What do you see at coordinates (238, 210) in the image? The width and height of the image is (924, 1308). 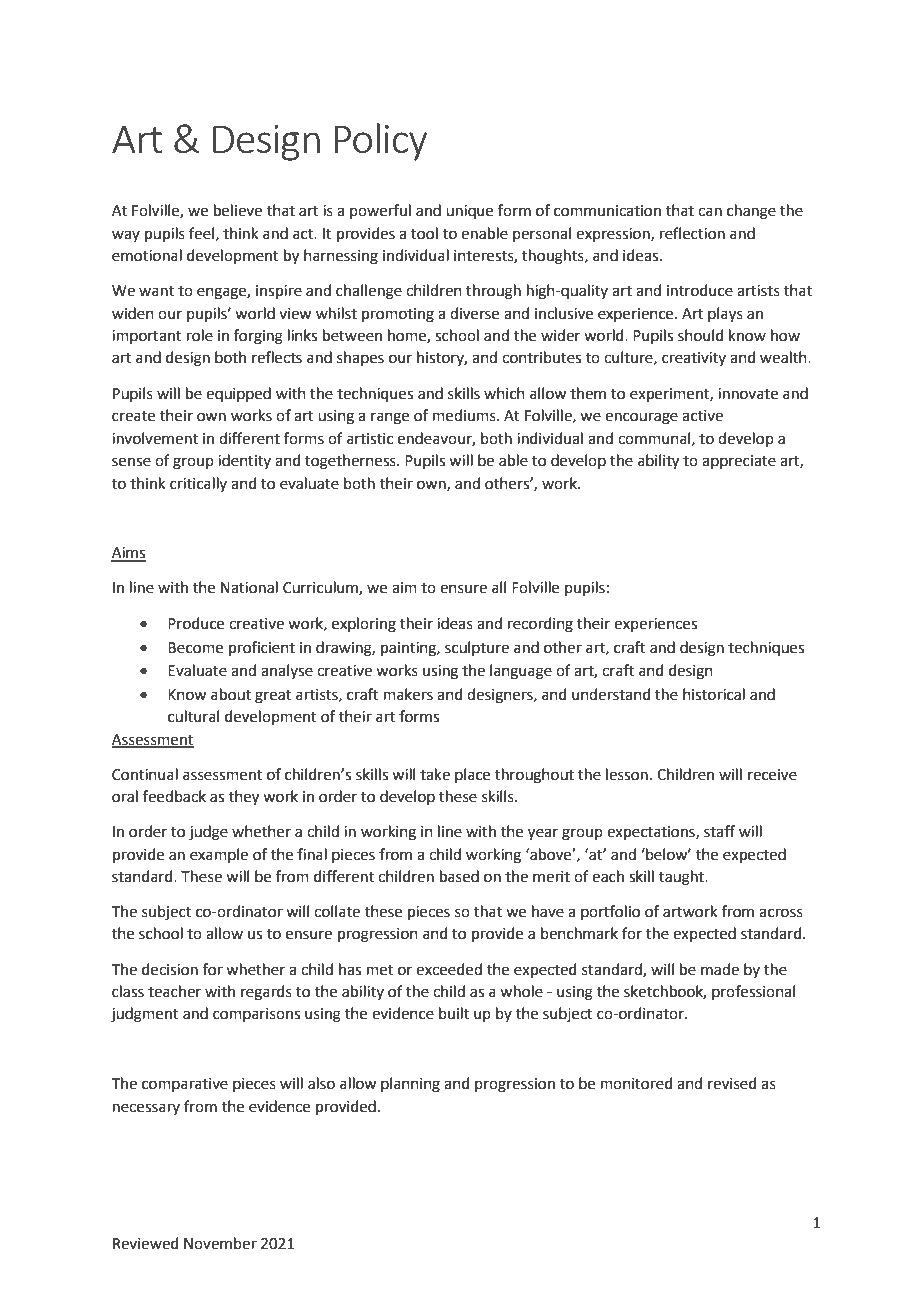 I see `believe` at bounding box center [238, 210].
